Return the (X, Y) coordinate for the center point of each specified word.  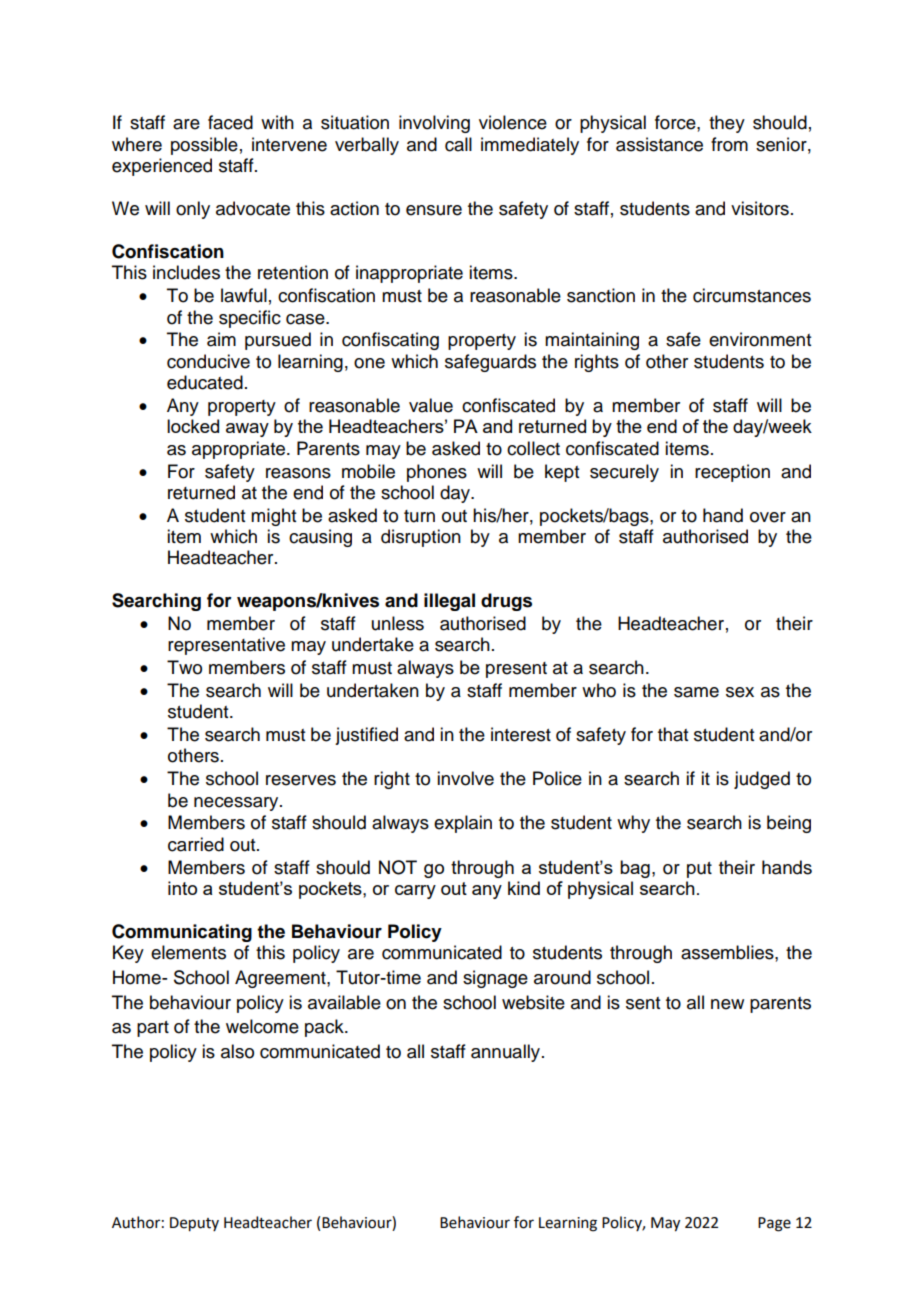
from (729, 144)
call (458, 144)
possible (204, 146)
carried (196, 844)
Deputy (194, 1224)
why (633, 824)
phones (437, 473)
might (273, 517)
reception (732, 473)
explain (463, 824)
